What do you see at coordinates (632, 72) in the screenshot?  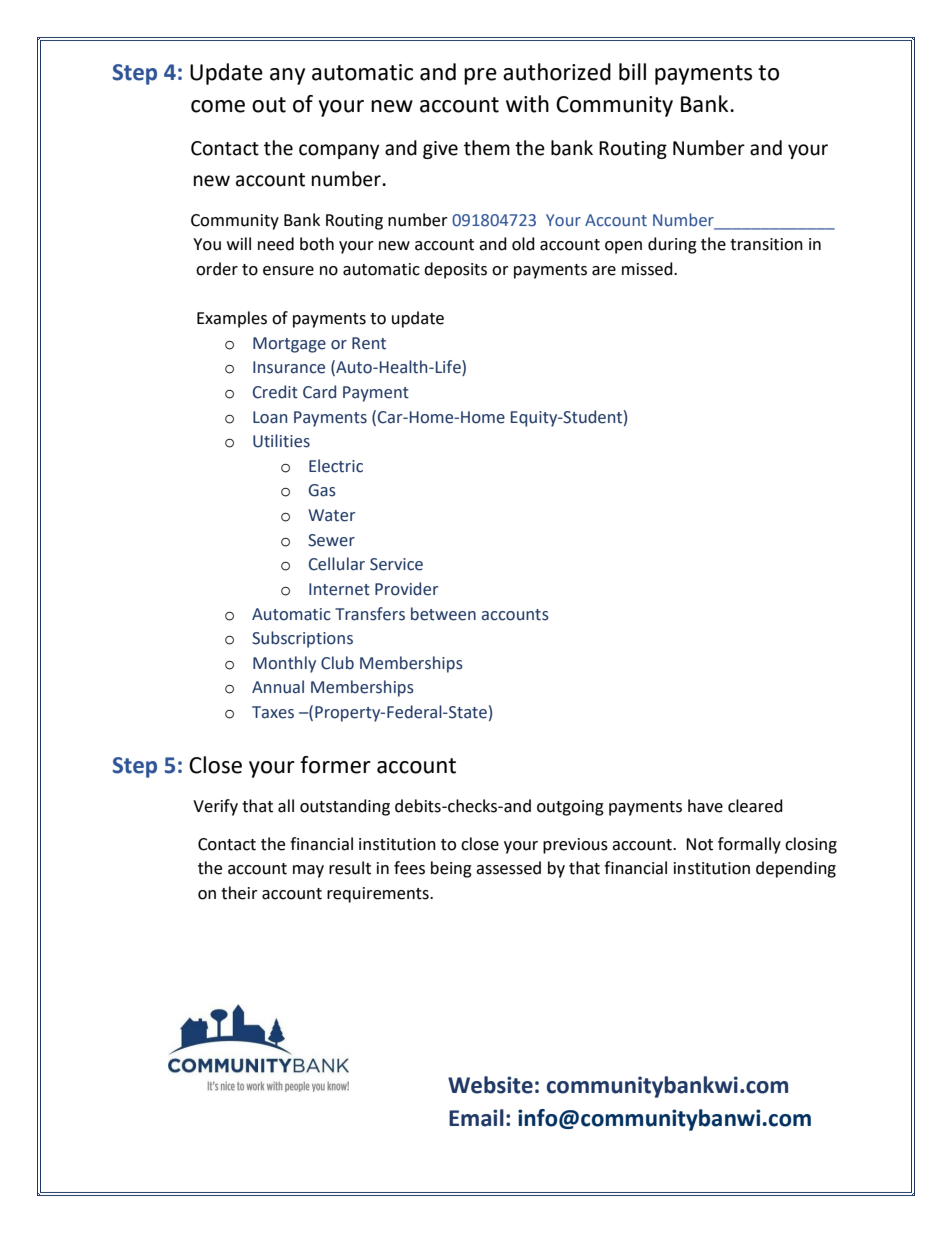 I see `bill` at bounding box center [632, 72].
